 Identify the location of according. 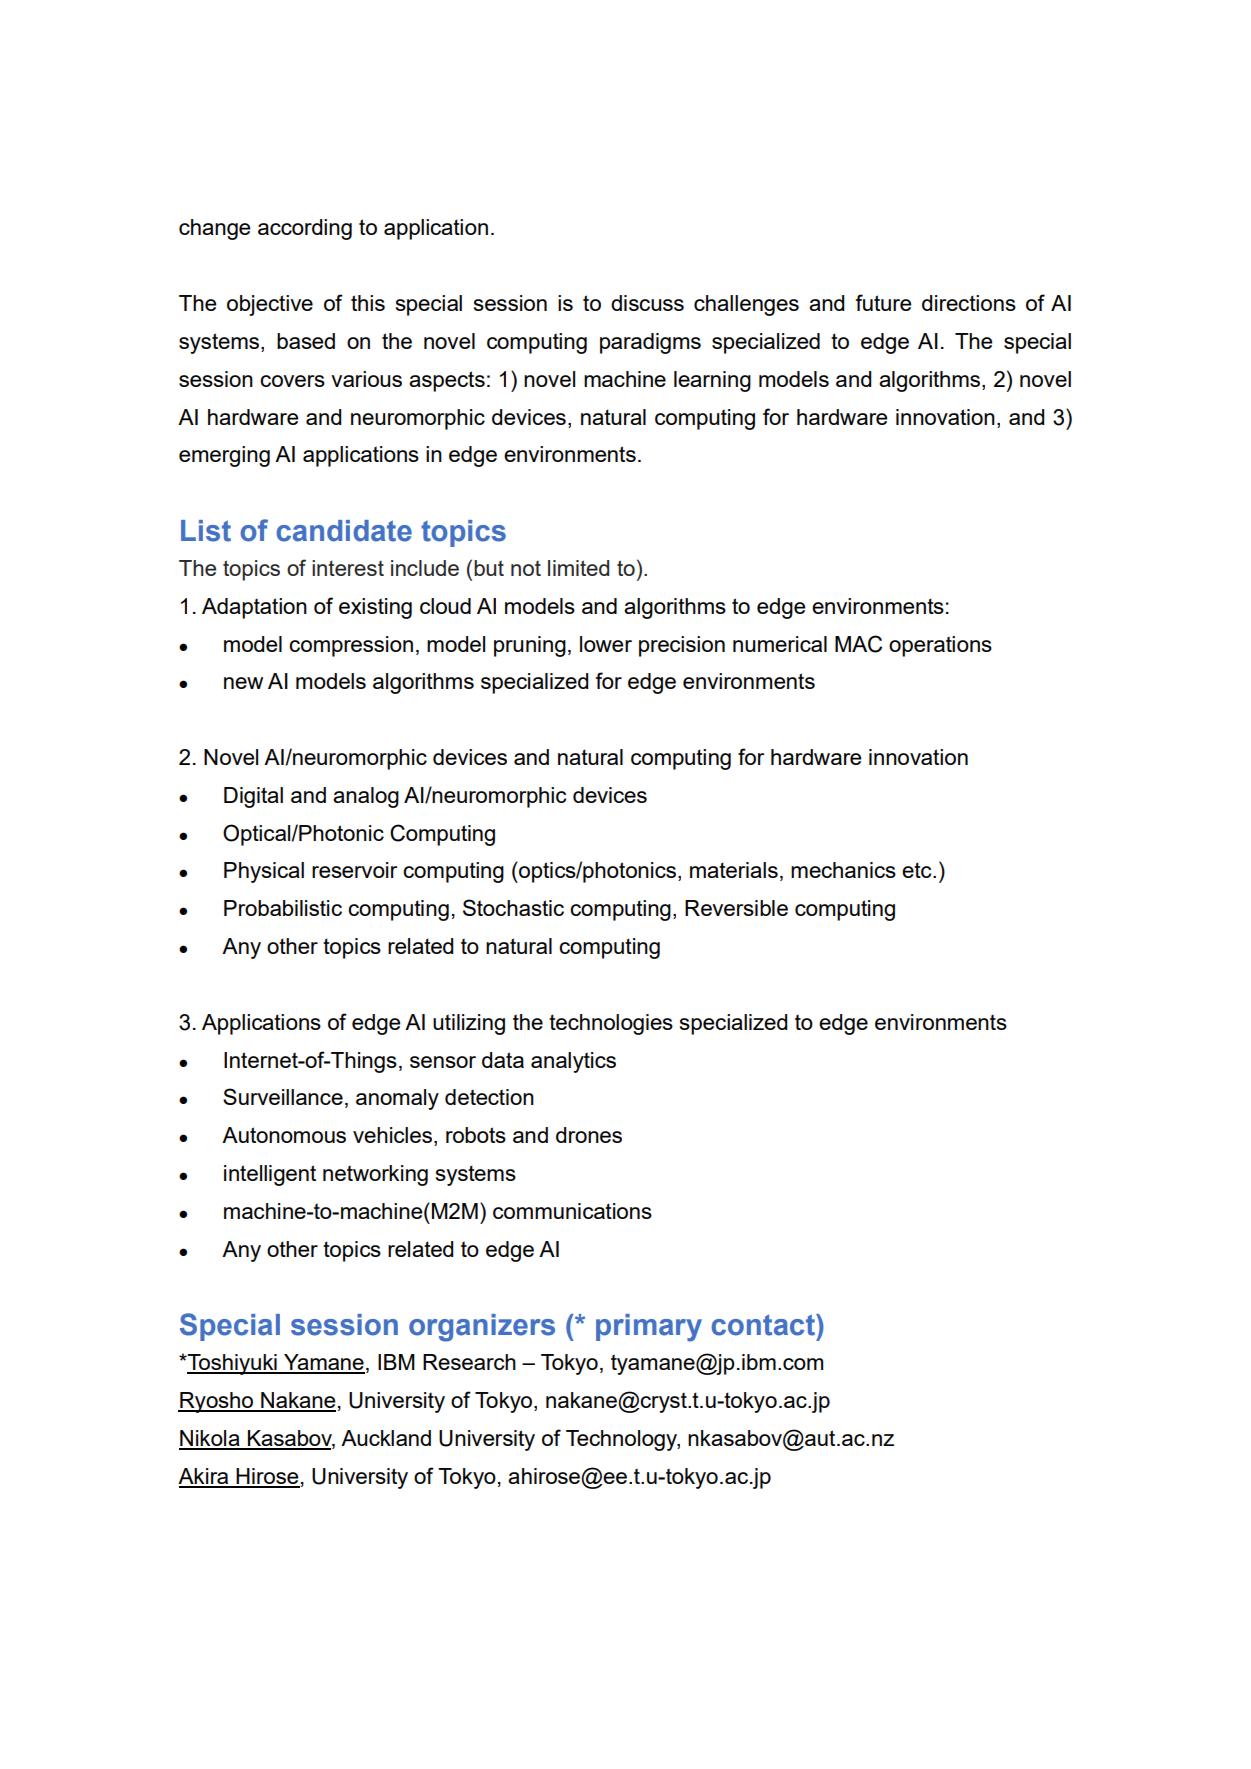
(305, 229).
